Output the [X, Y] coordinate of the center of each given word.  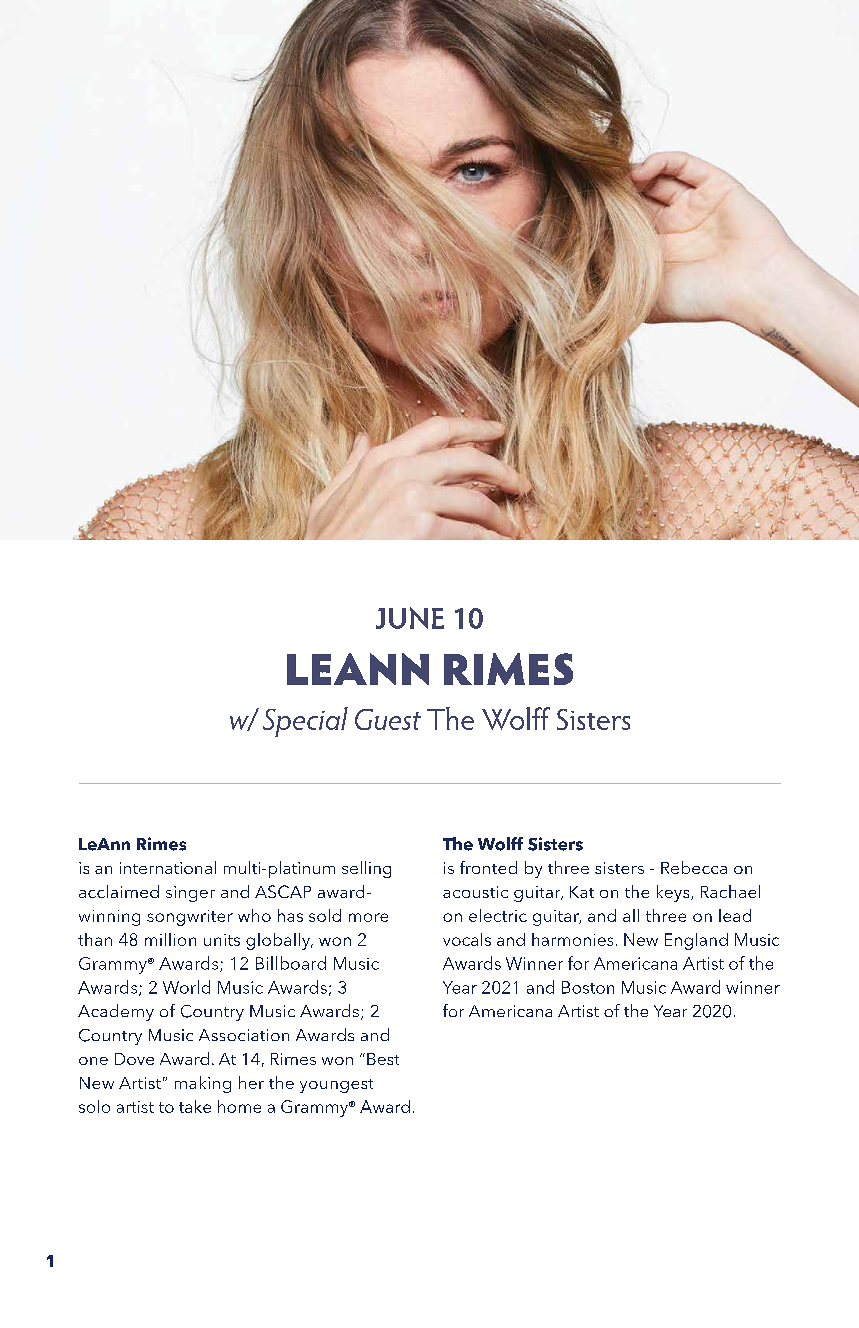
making [203, 1084]
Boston [588, 987]
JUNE [410, 618]
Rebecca [694, 867]
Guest [388, 719]
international [168, 867]
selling [366, 869]
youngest [336, 1086]
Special [305, 722]
